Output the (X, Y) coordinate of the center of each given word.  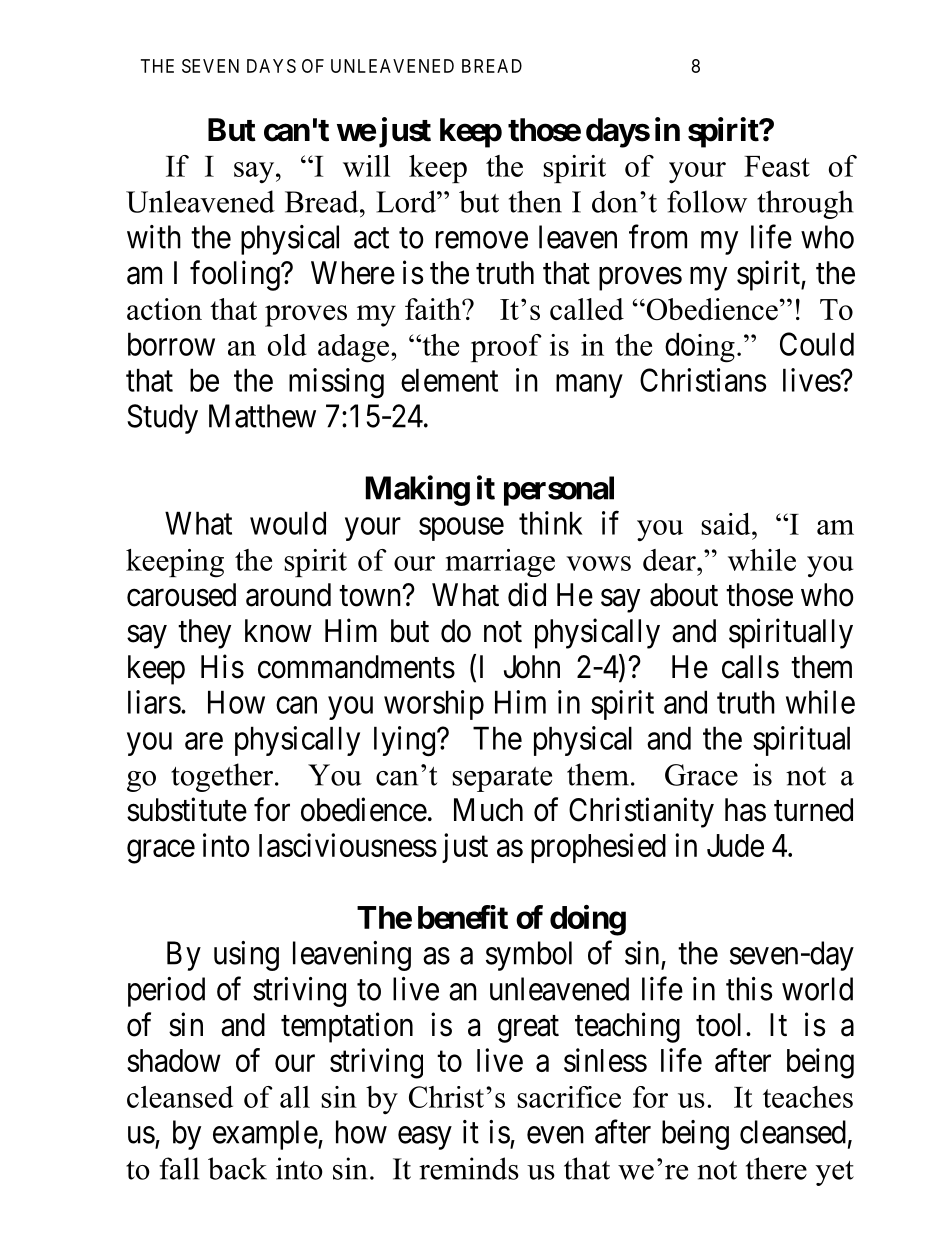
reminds (469, 1168)
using (246, 956)
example (265, 1135)
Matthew (262, 416)
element (449, 380)
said (727, 524)
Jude (735, 845)
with (154, 237)
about (684, 595)
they (204, 634)
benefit (463, 917)
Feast (777, 166)
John (532, 667)
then (535, 201)
